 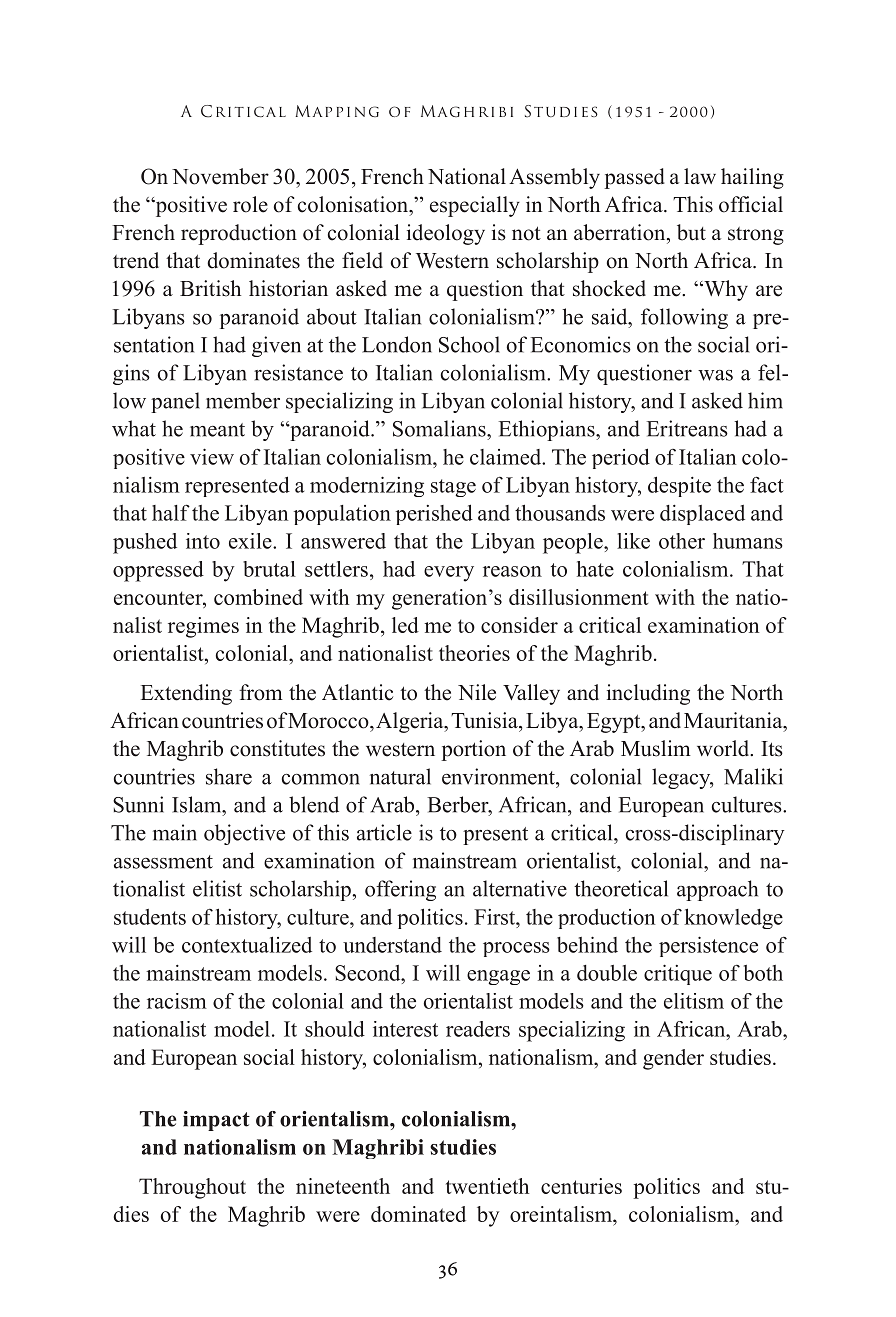 What do you see at coordinates (648, 694) in the screenshot?
I see `including` at bounding box center [648, 694].
